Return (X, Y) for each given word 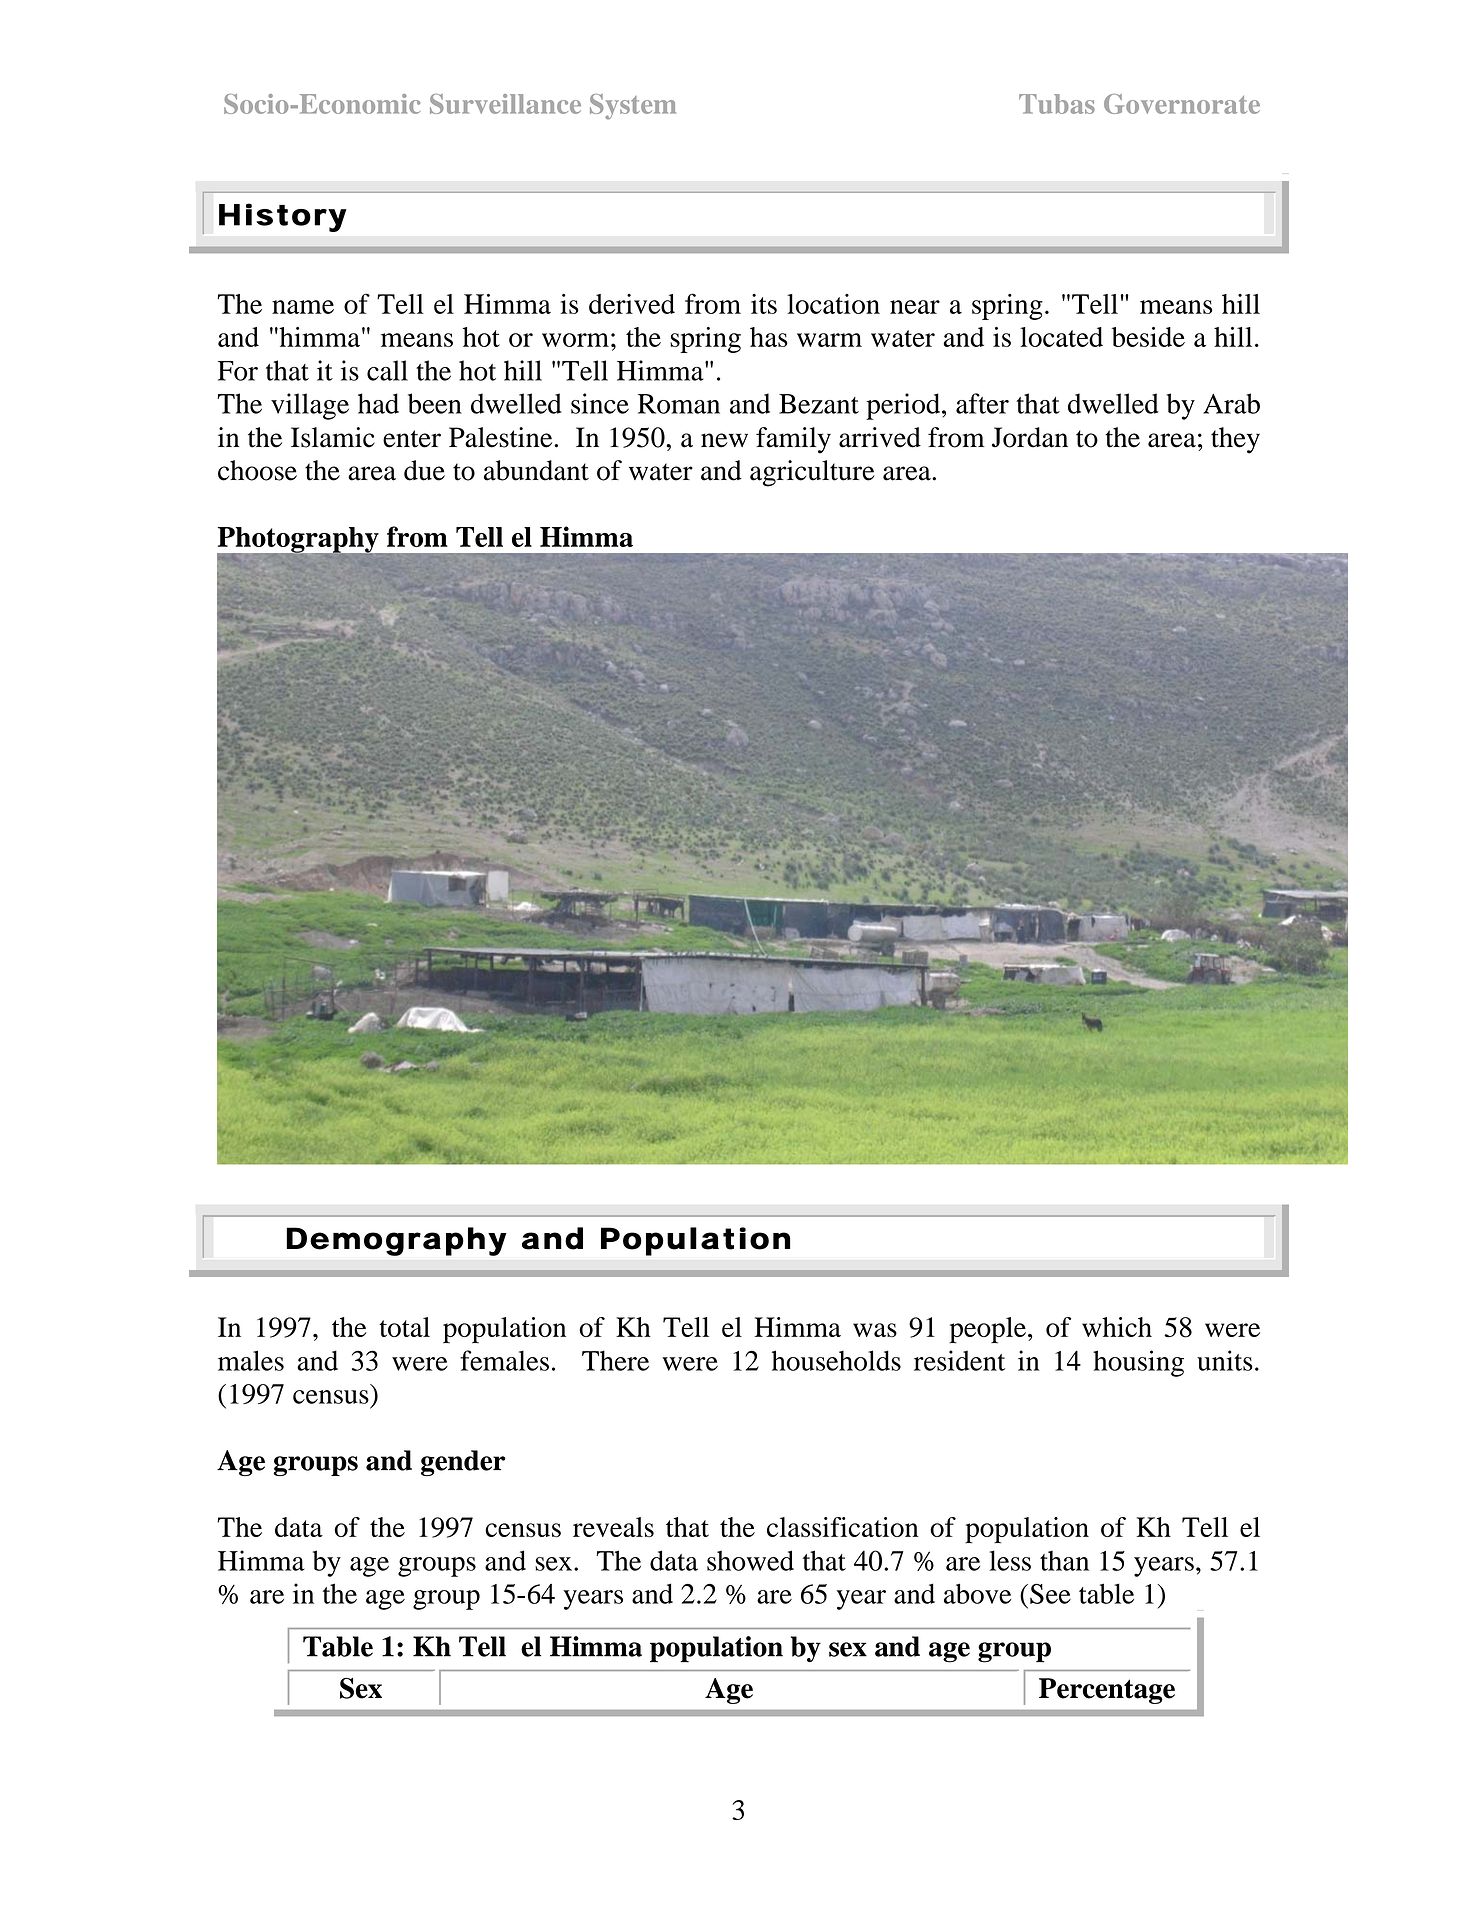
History (282, 217)
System (633, 106)
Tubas (1057, 104)
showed (750, 1560)
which (1117, 1327)
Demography (396, 1241)
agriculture (812, 473)
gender (463, 1463)
